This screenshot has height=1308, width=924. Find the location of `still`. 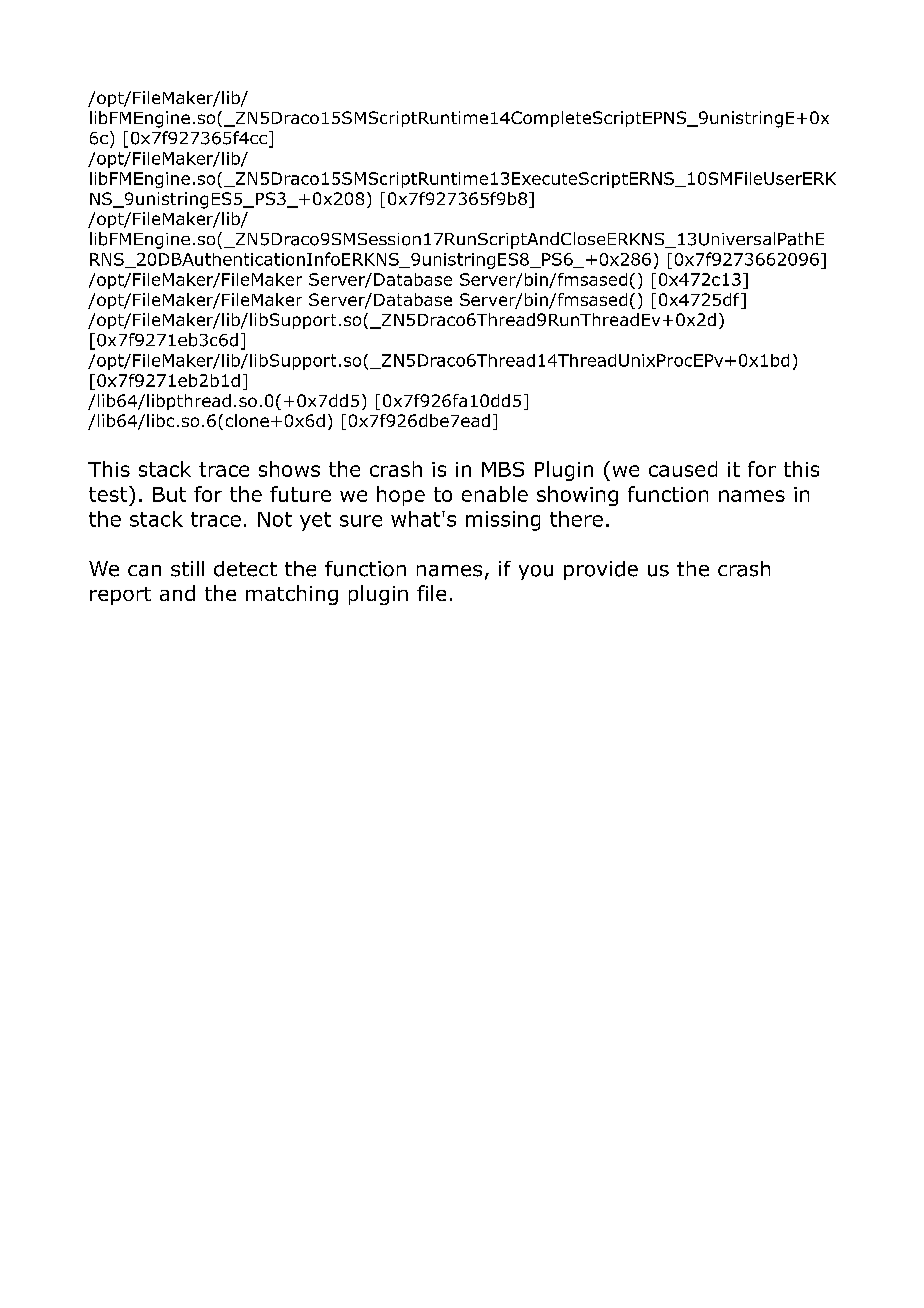

still is located at coordinates (187, 569).
